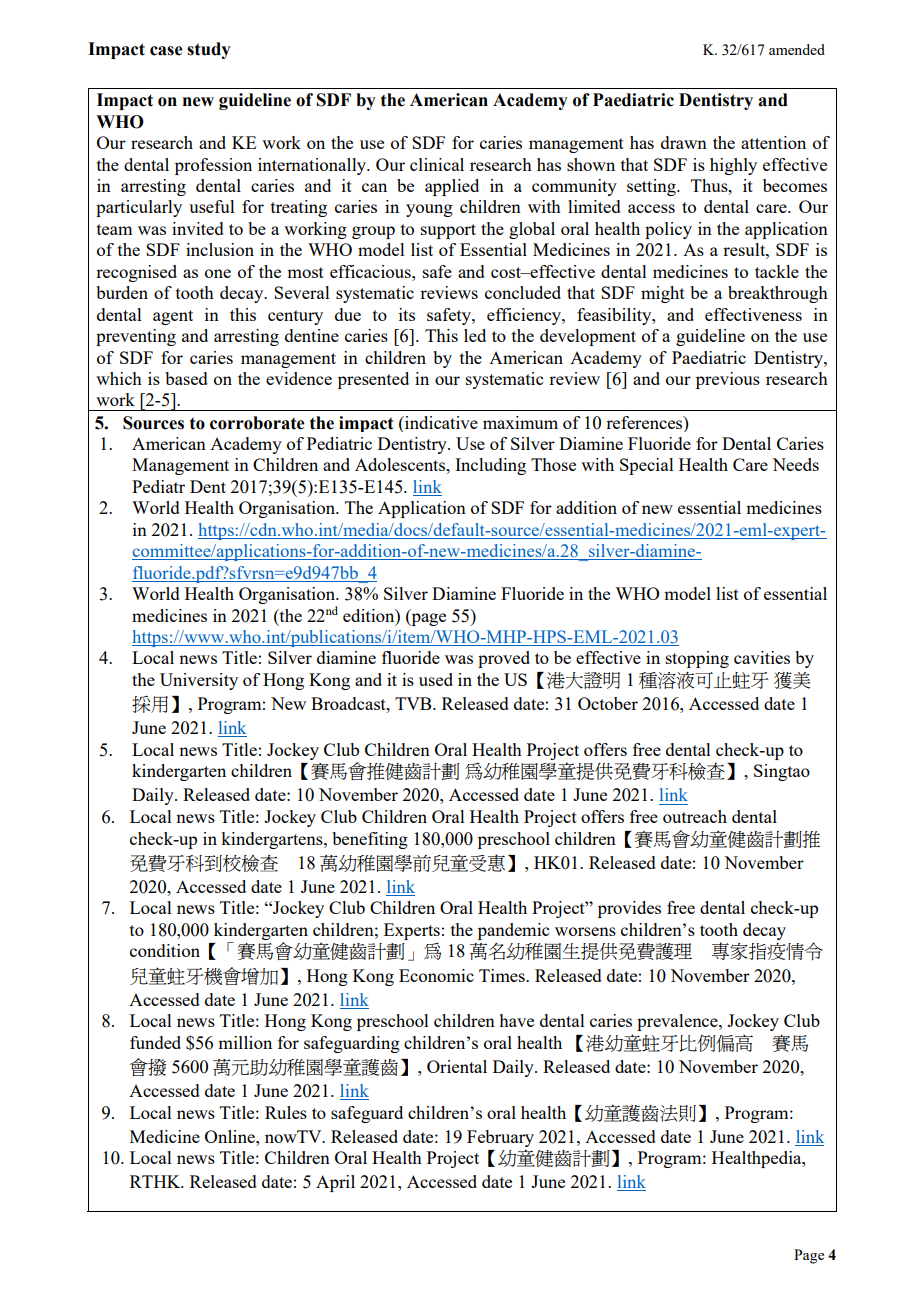 The height and width of the document is (1308, 924). Describe the element at coordinates (678, 1022) in the document. I see `prevalence` at that location.
